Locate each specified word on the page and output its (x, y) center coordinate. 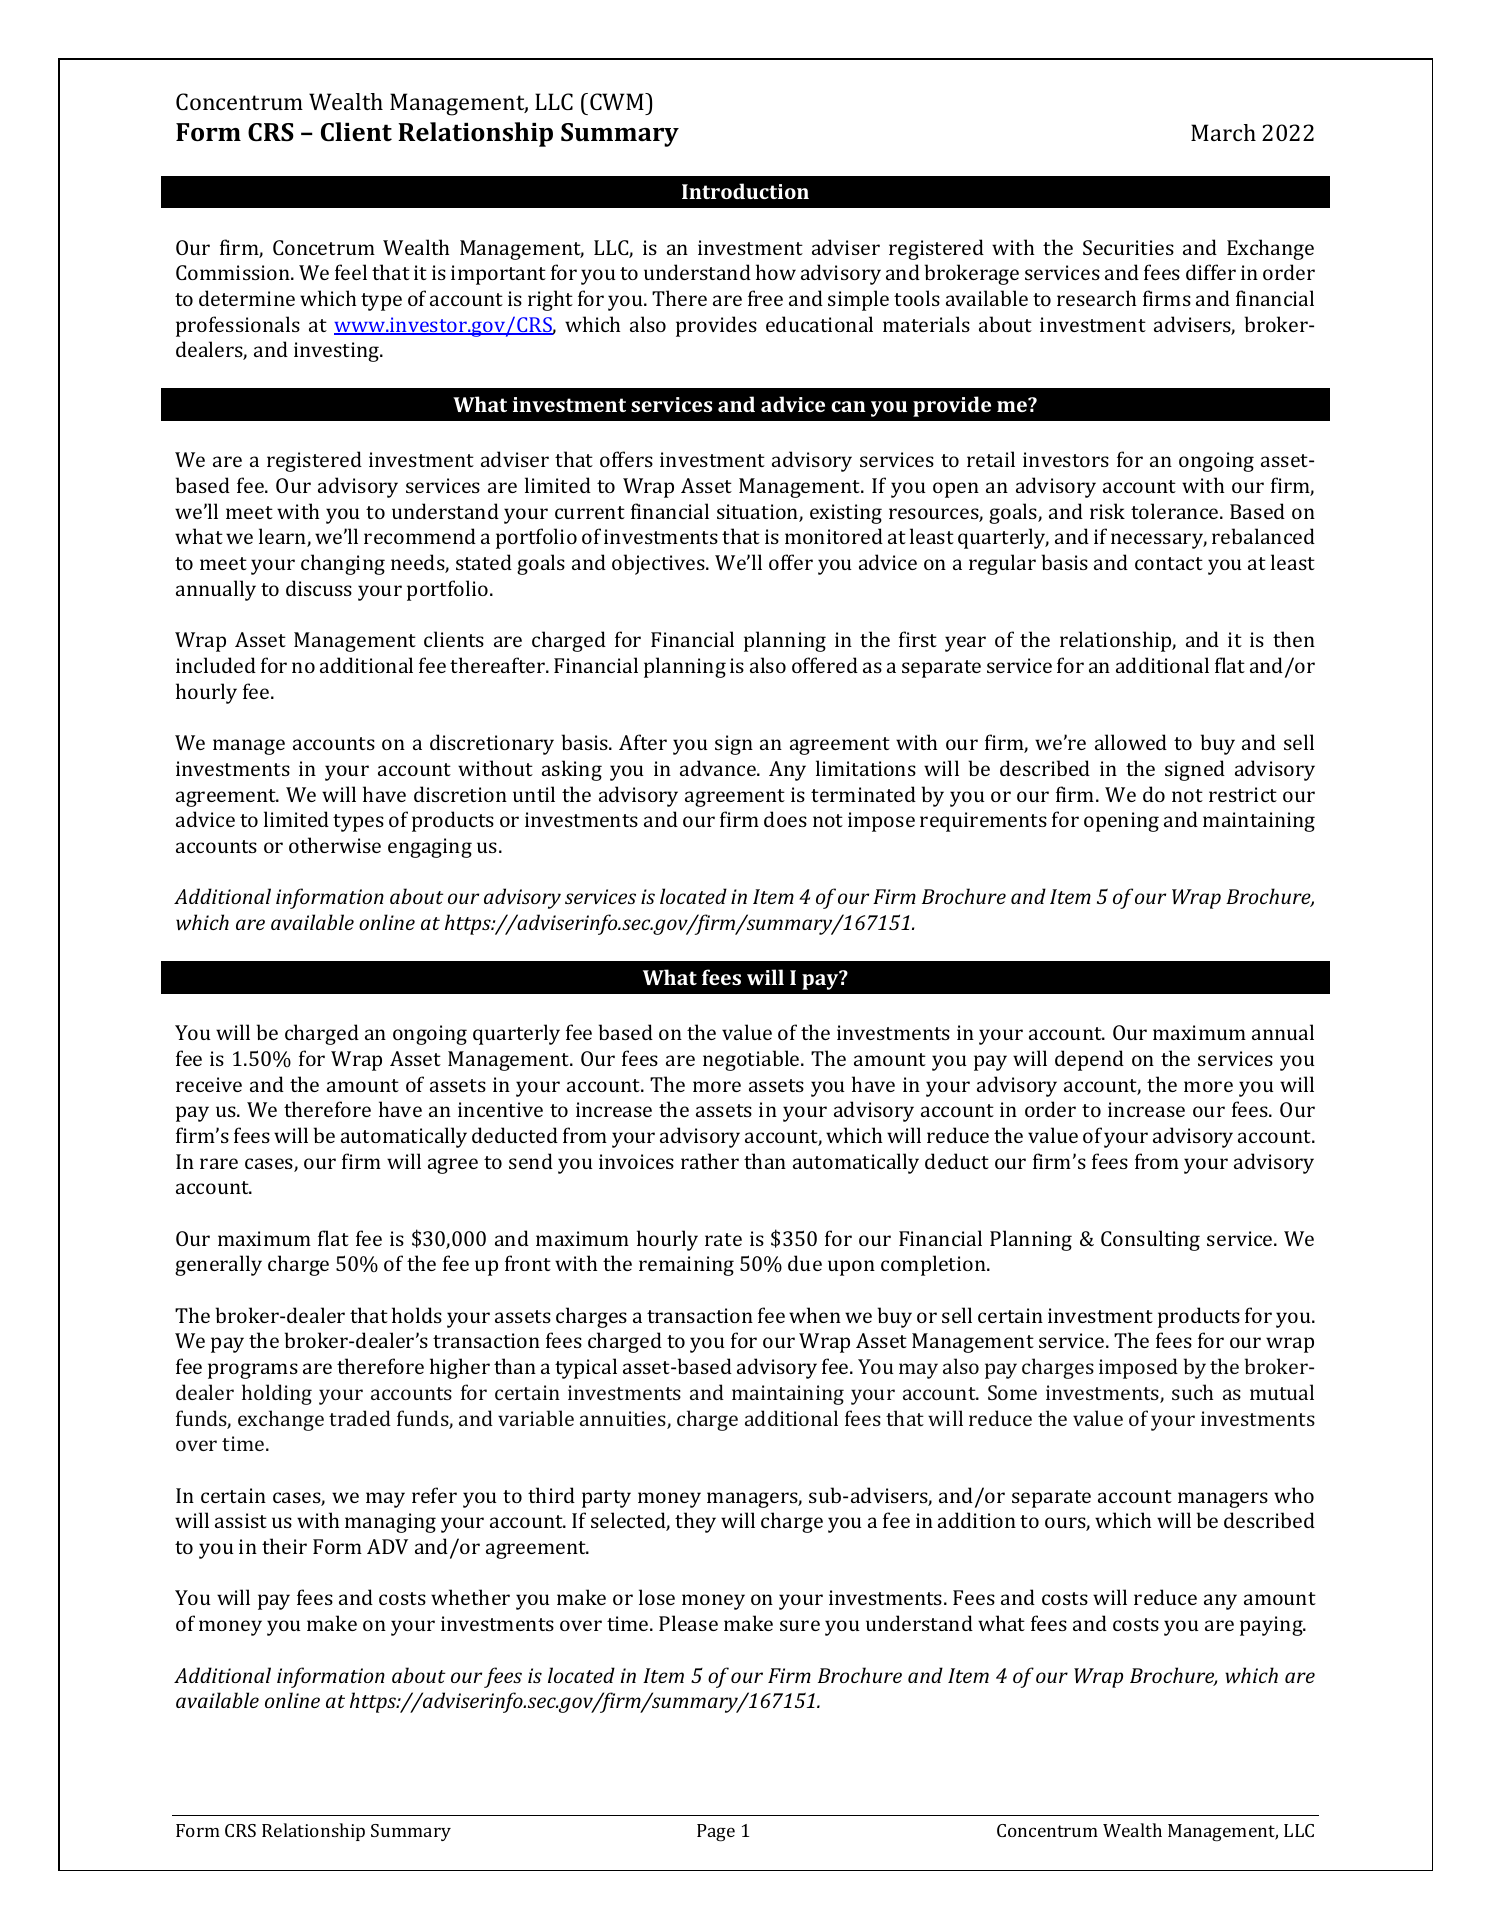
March (1223, 132)
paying (1272, 1626)
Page (716, 1833)
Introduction (745, 191)
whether (470, 1597)
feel (351, 272)
